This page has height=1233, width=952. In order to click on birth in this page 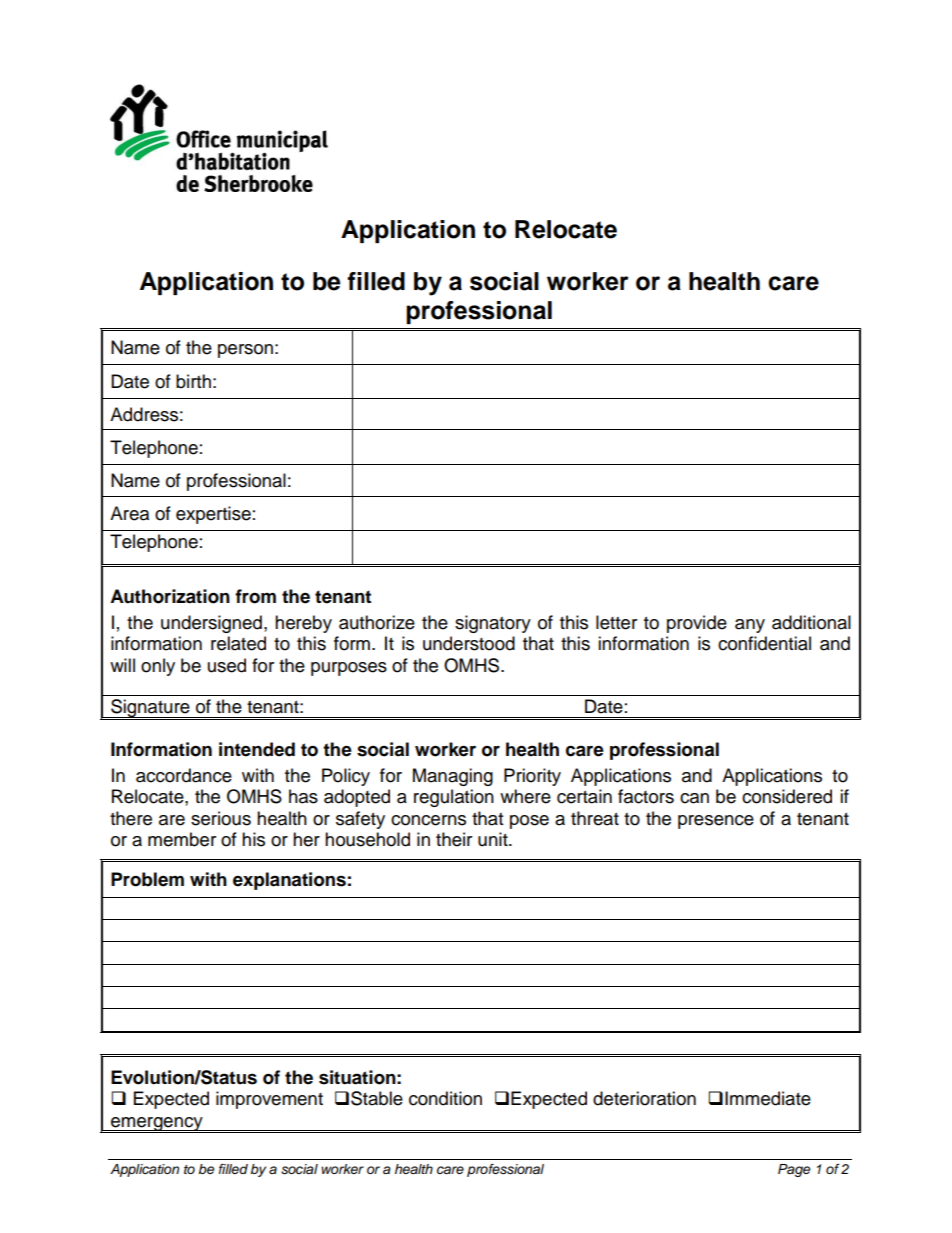, I will do `click(193, 381)`.
